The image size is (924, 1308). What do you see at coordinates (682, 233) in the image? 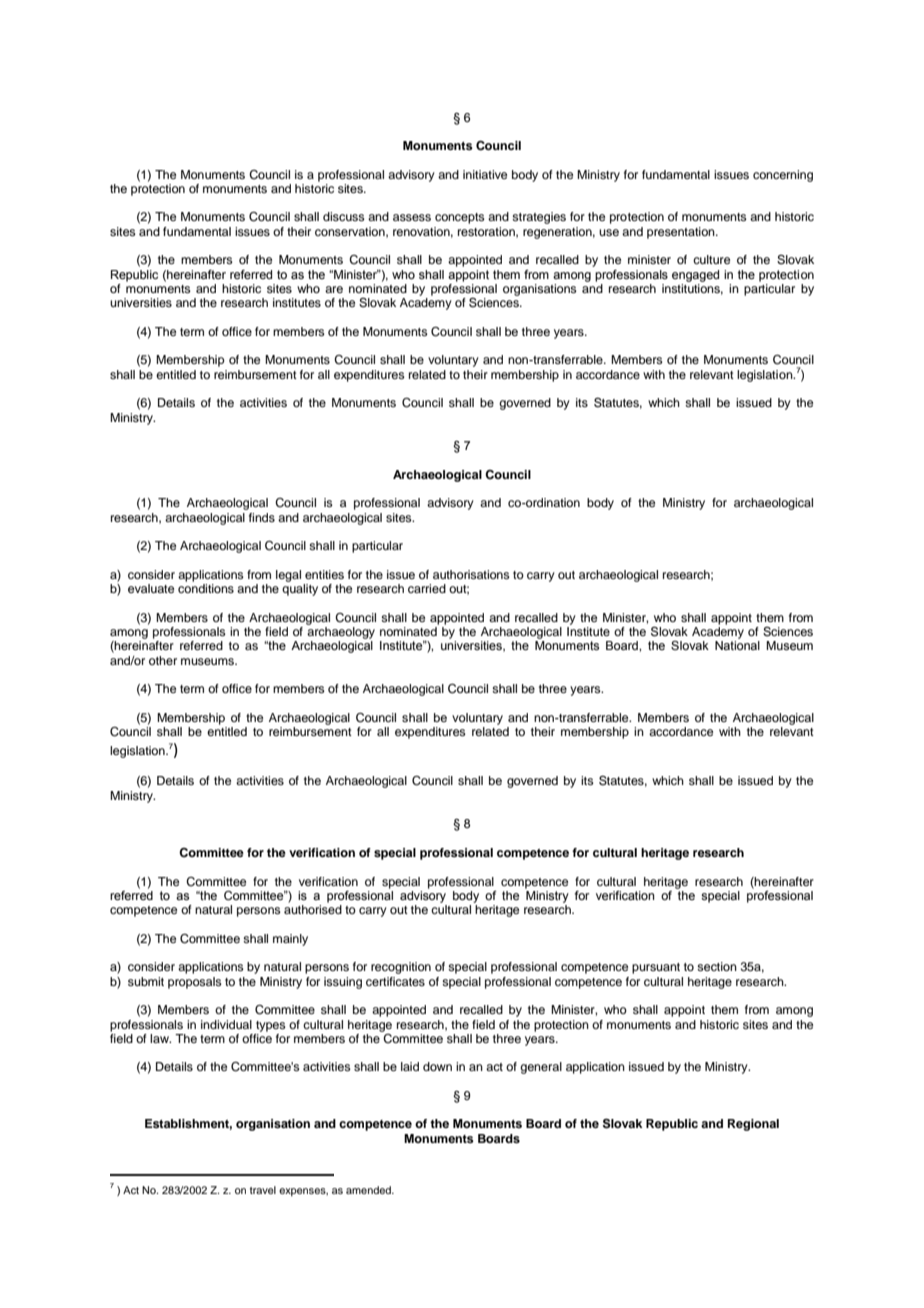
I see `presentation` at bounding box center [682, 233].
